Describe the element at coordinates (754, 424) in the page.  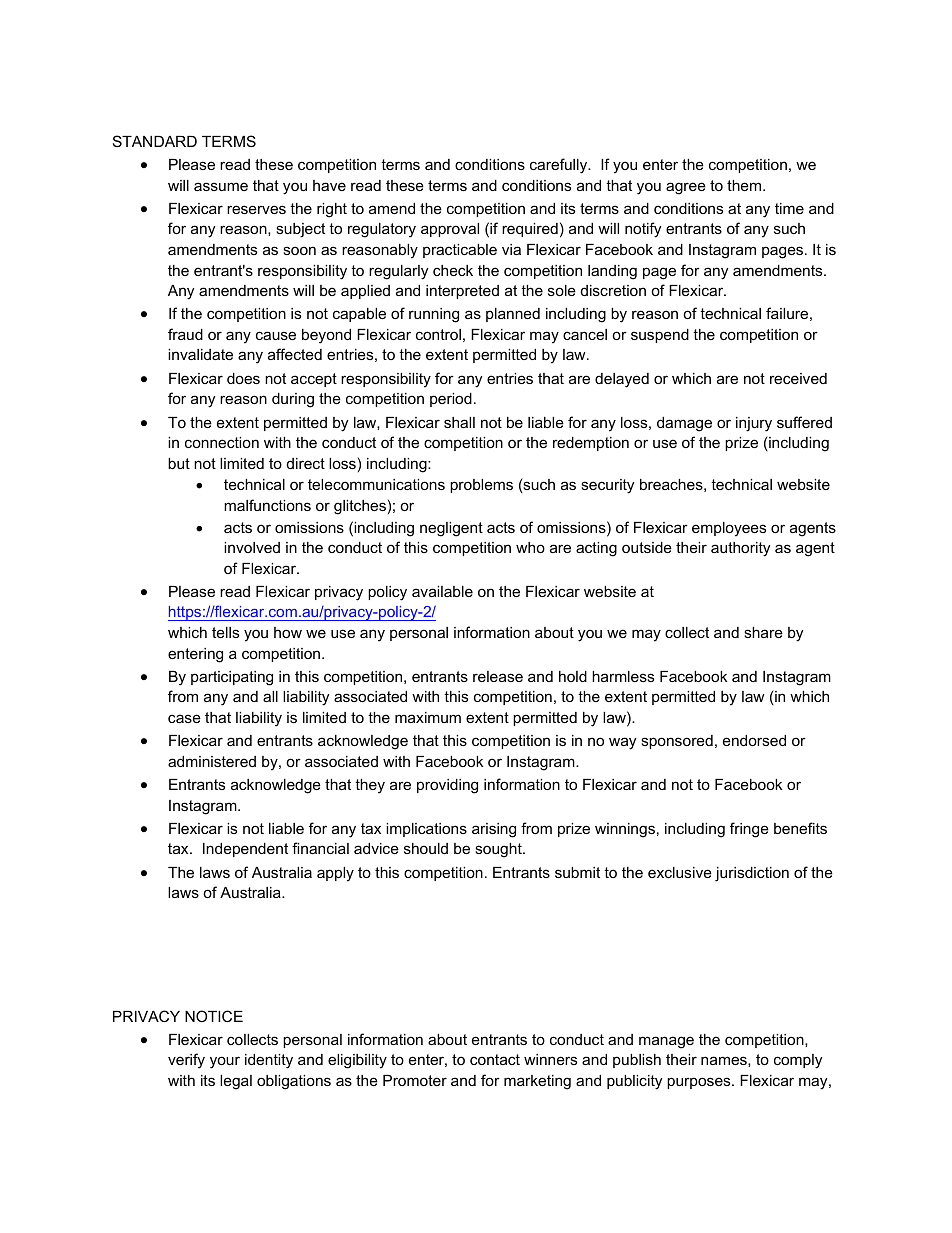
I see `injury` at that location.
